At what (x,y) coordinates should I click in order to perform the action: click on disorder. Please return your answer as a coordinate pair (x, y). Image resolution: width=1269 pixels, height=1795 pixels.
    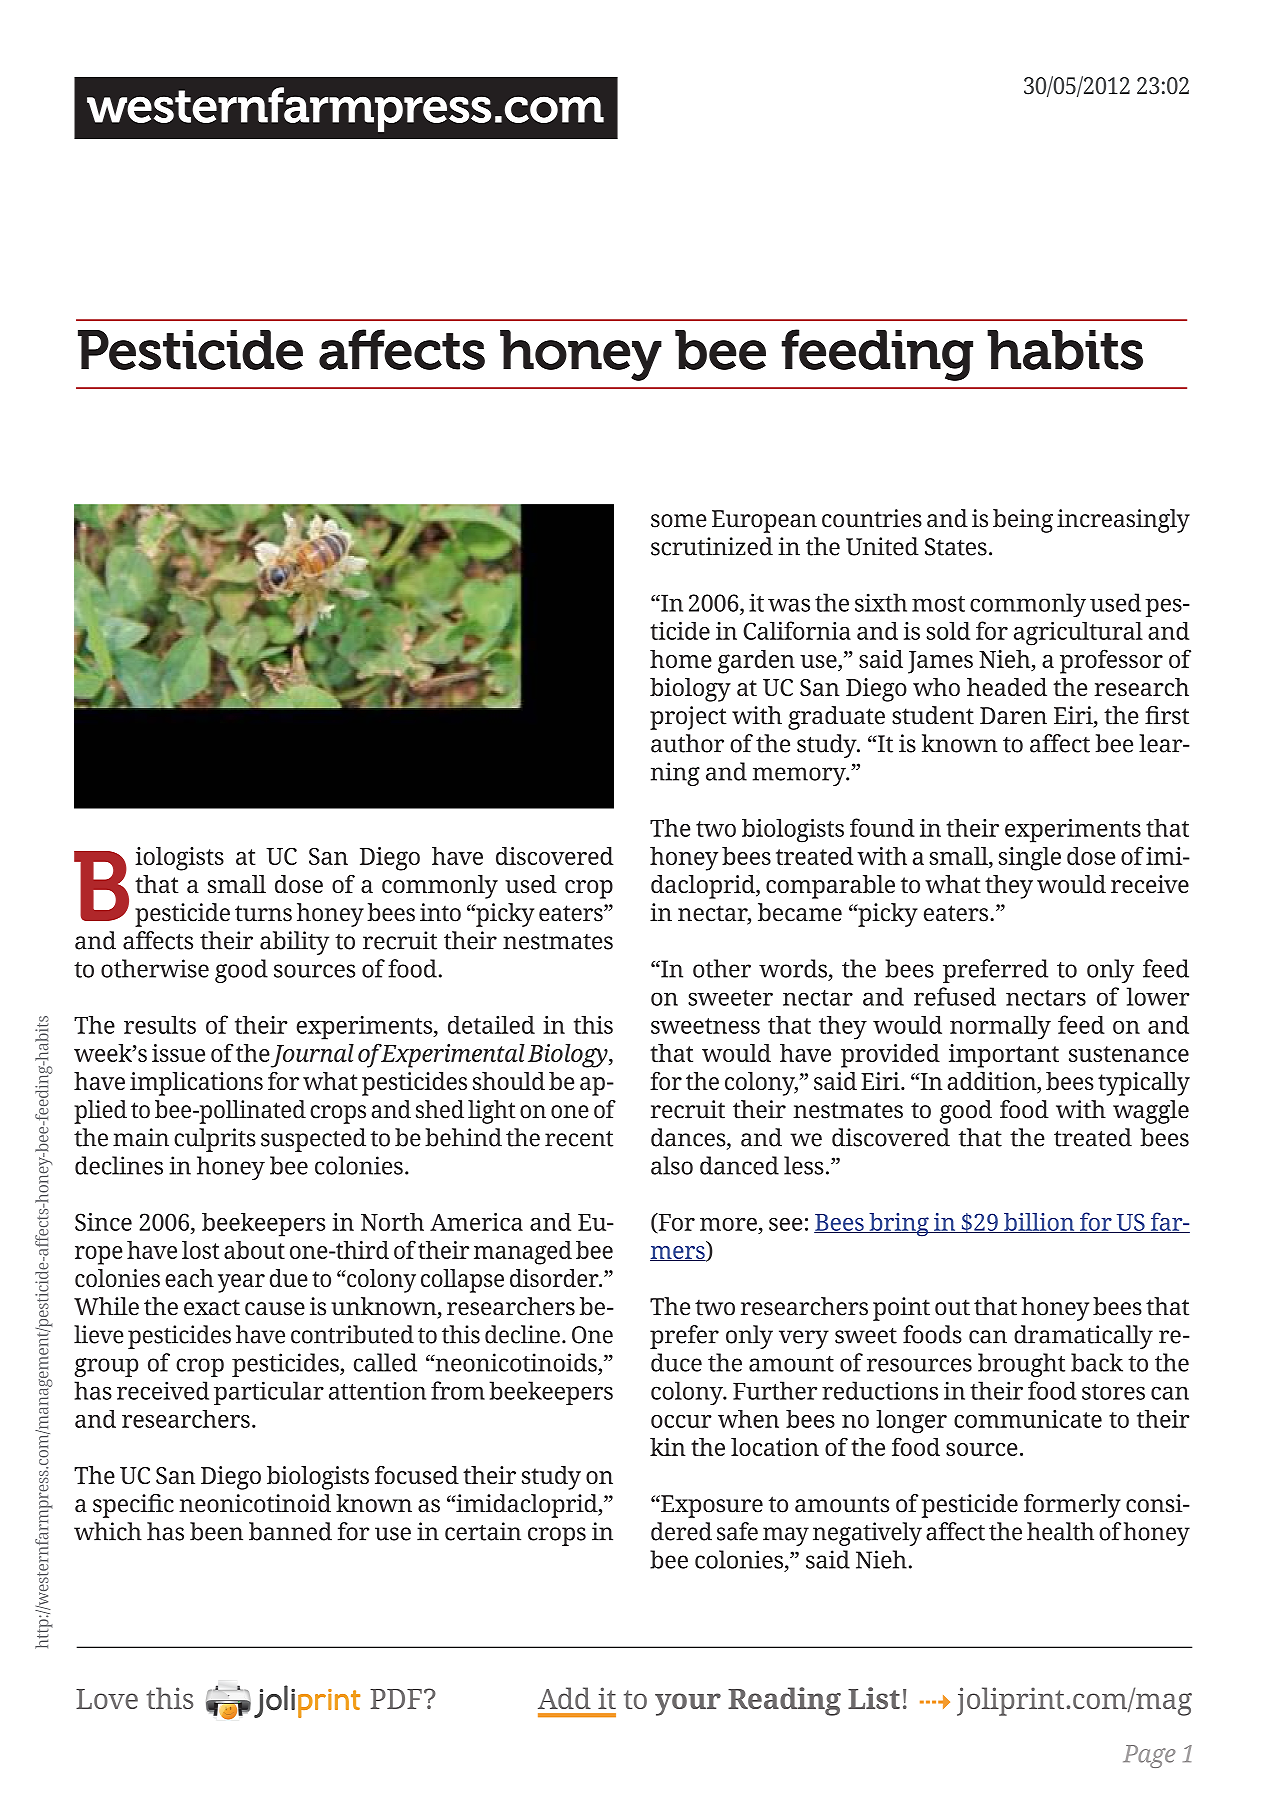
    Looking at the image, I should click on (555, 1278).
